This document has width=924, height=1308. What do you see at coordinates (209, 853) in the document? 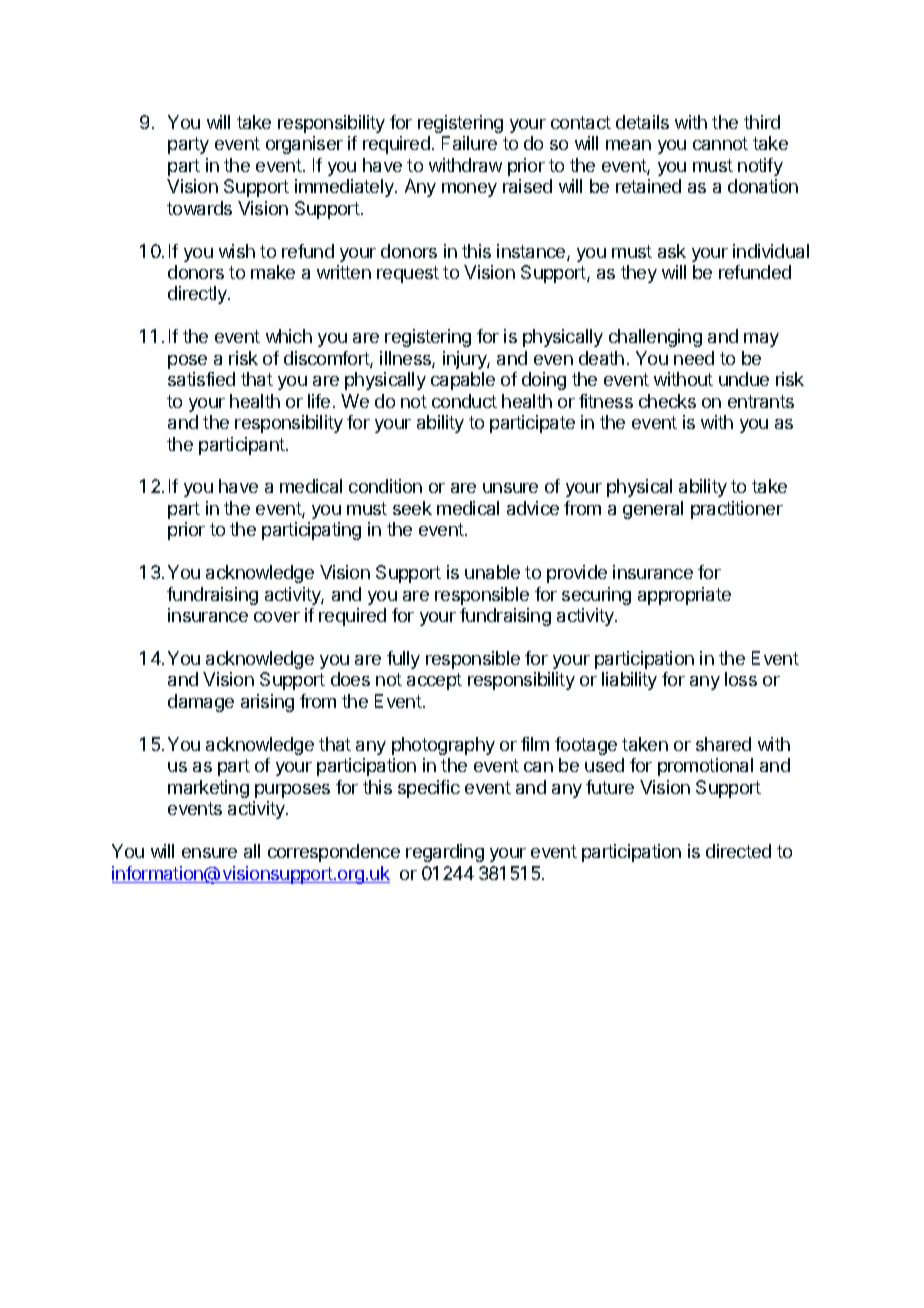
I see `ensure` at bounding box center [209, 853].
